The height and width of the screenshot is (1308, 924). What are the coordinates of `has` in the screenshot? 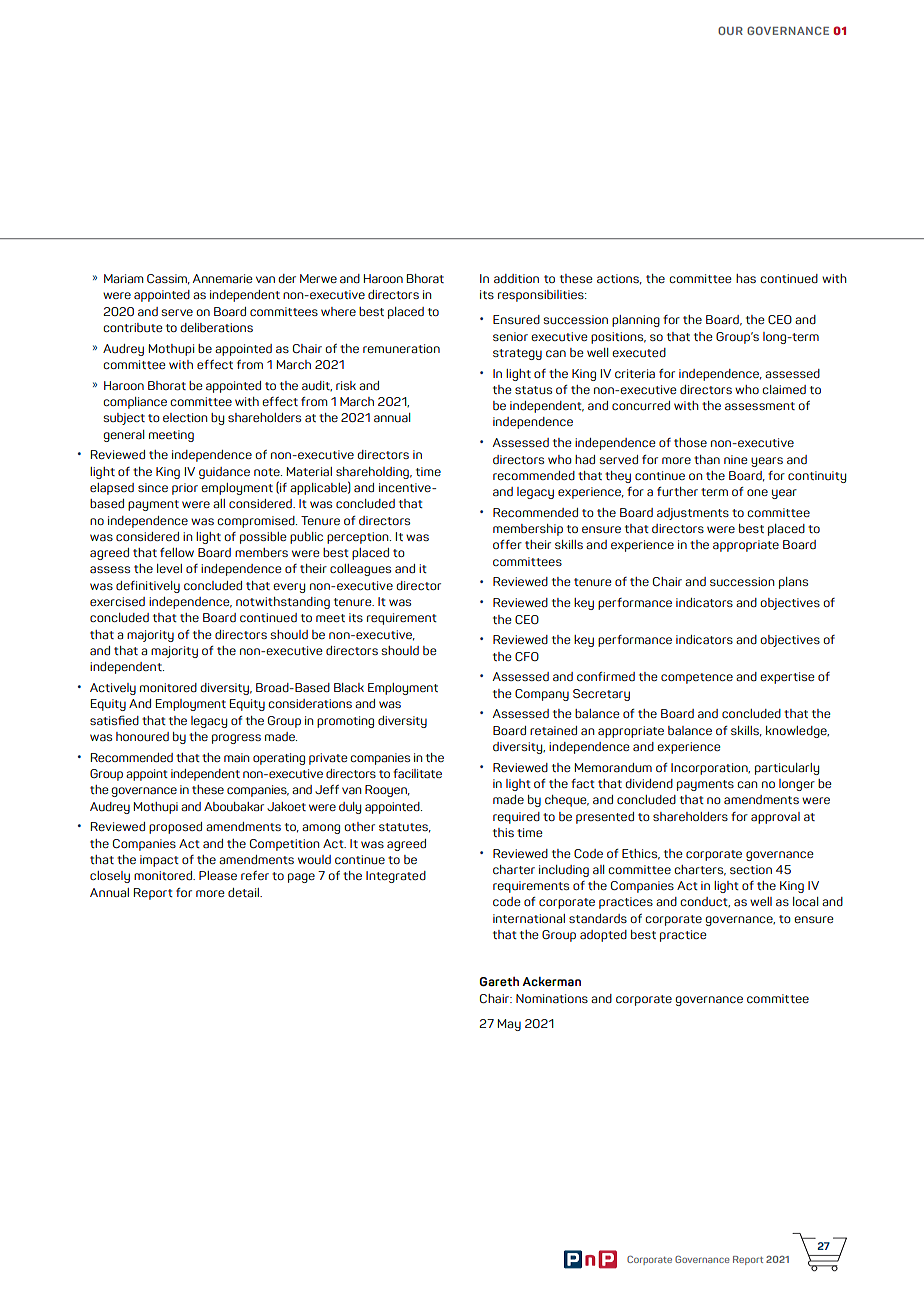 It's located at (746, 278).
